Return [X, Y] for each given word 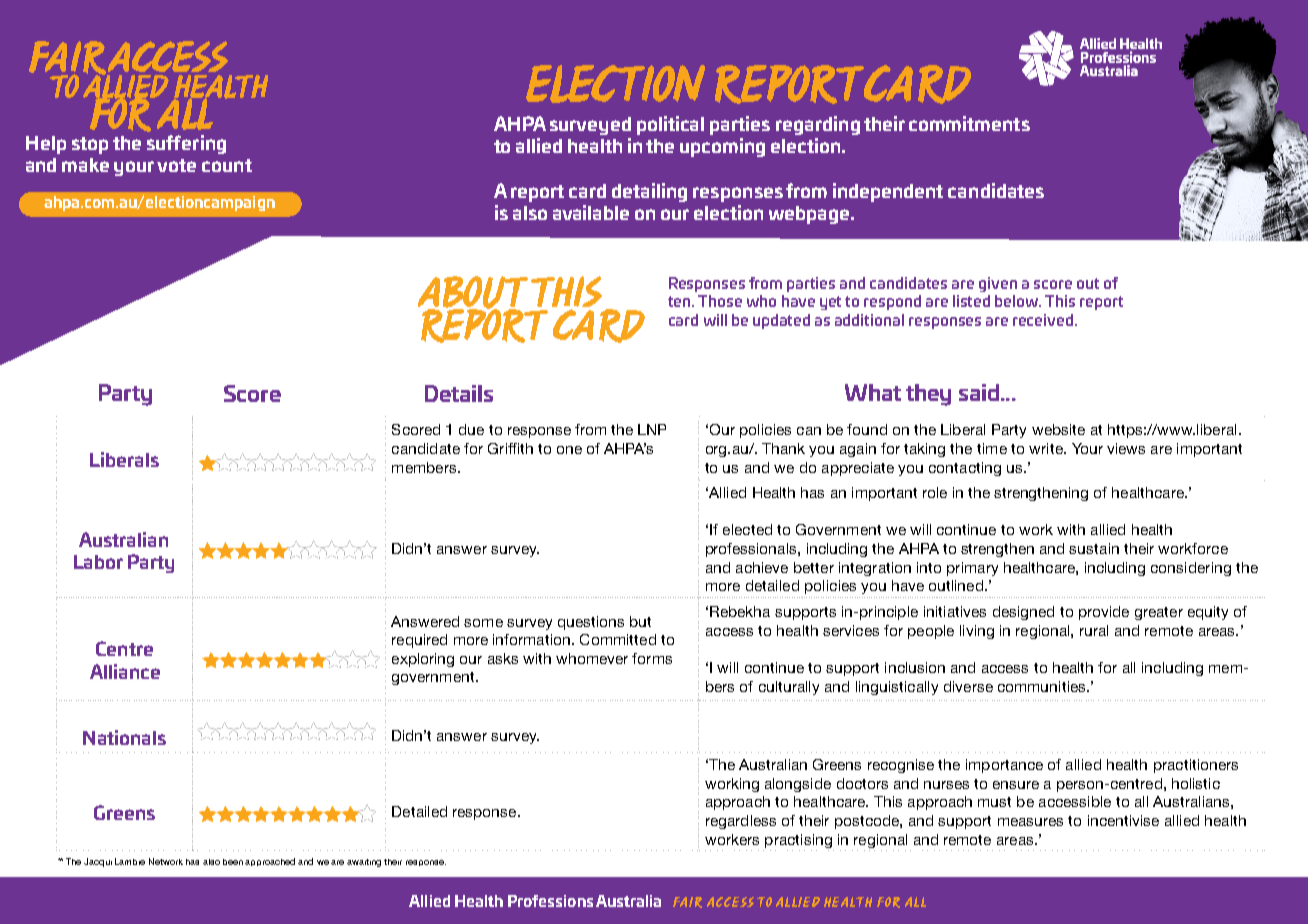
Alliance [125, 671]
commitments [969, 123]
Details [459, 393]
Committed [618, 639]
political [670, 125]
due [471, 429]
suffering [186, 144]
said [979, 392]
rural [1094, 630]
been [234, 862]
